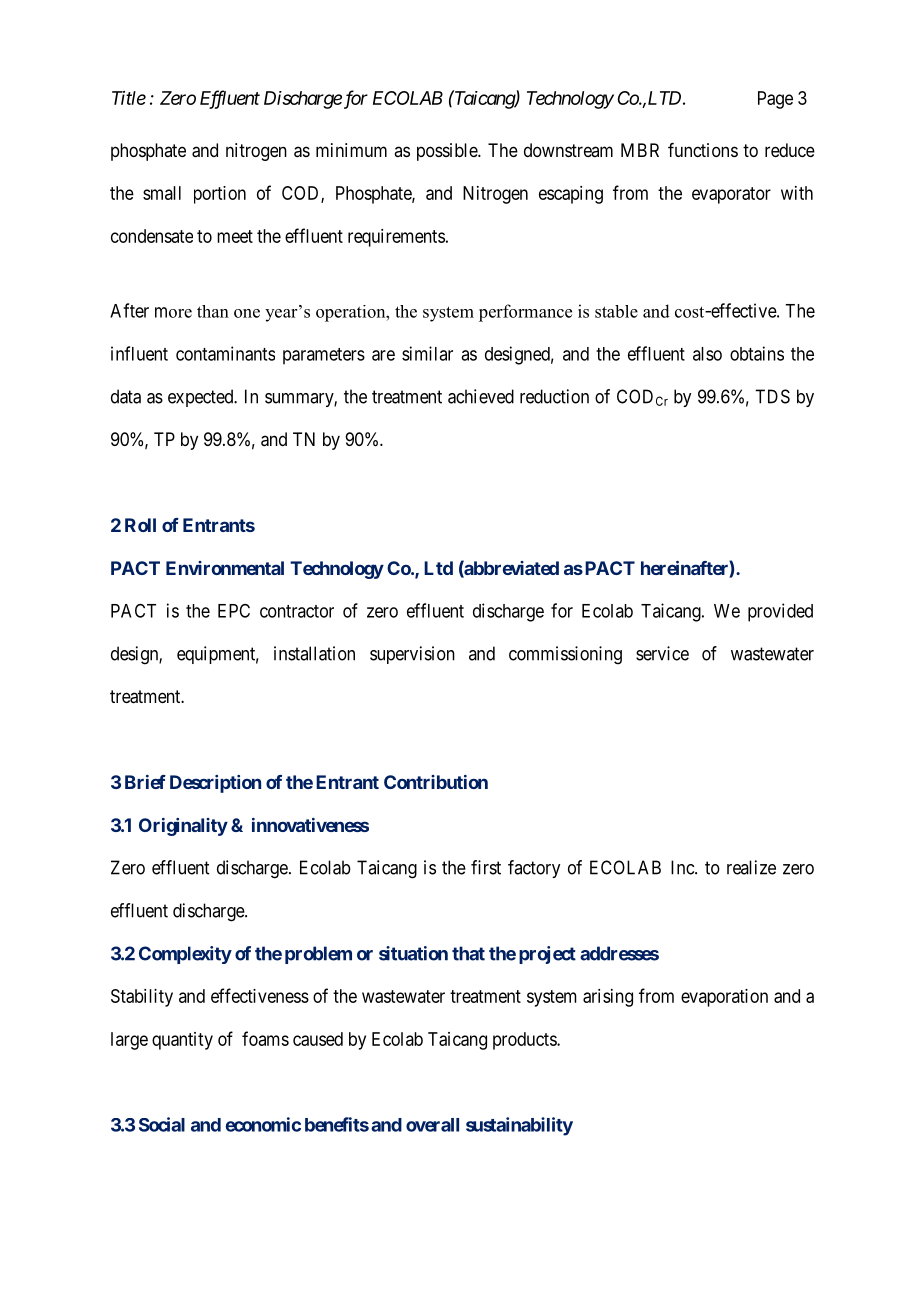 Image resolution: width=924 pixels, height=1307 pixels. Describe the element at coordinates (183, 827) in the screenshot. I see `Originality` at that location.
